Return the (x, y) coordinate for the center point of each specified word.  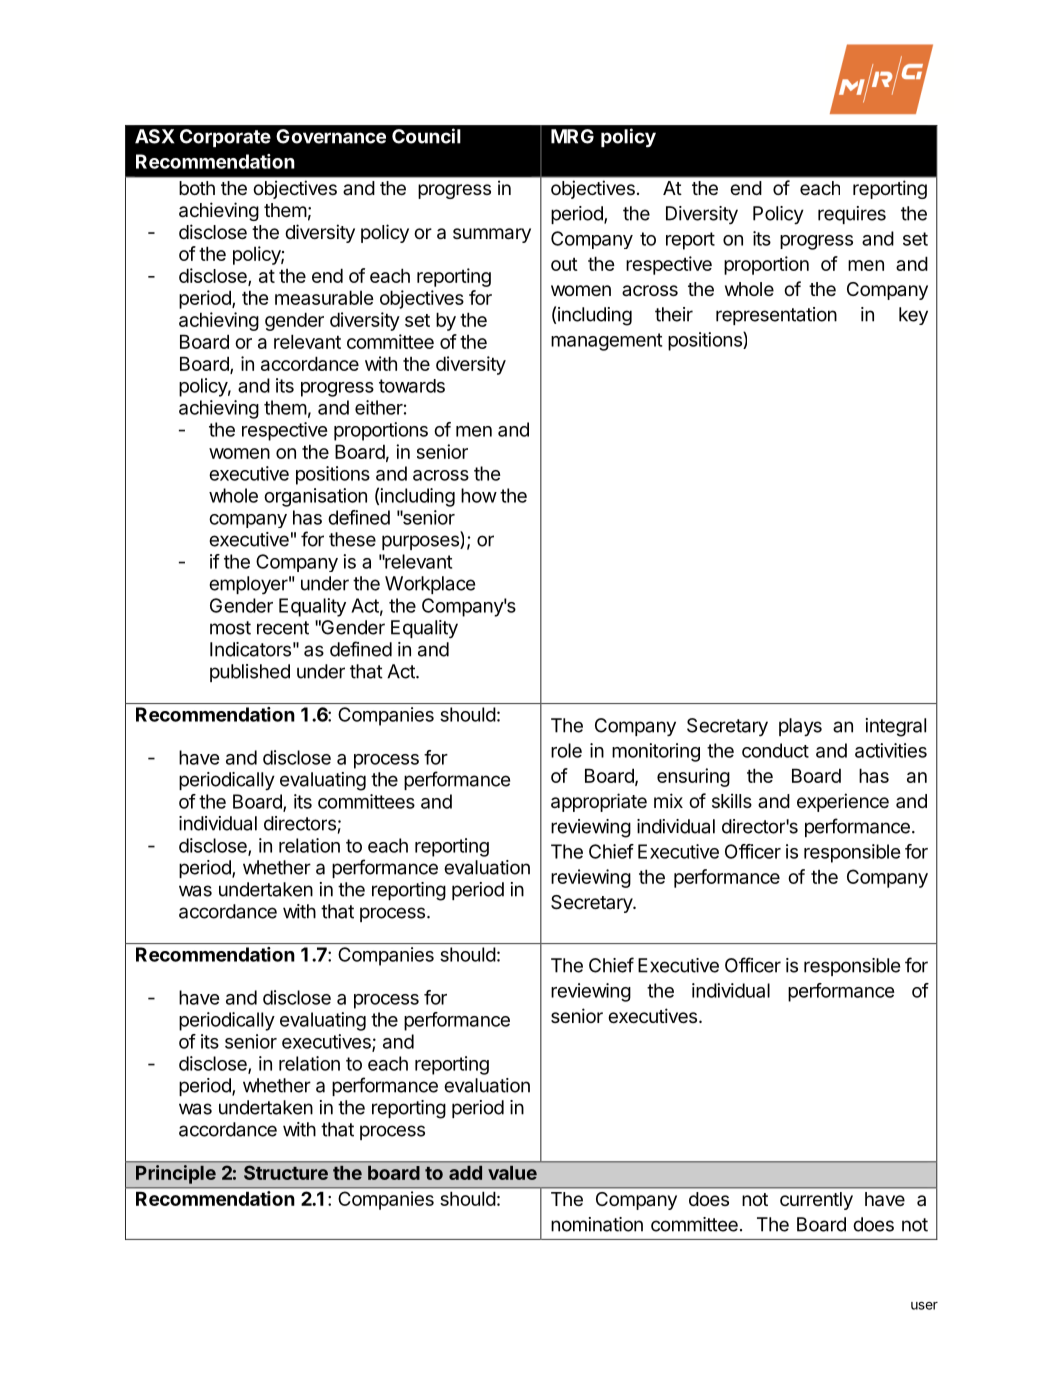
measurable (324, 297)
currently (816, 1201)
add (465, 1173)
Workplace (430, 585)
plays (800, 727)
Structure (286, 1173)
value (512, 1173)
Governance (331, 136)
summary (492, 235)
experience (843, 802)
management (606, 342)
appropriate (599, 802)
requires (852, 215)
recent (283, 628)
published (250, 673)
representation (776, 316)
